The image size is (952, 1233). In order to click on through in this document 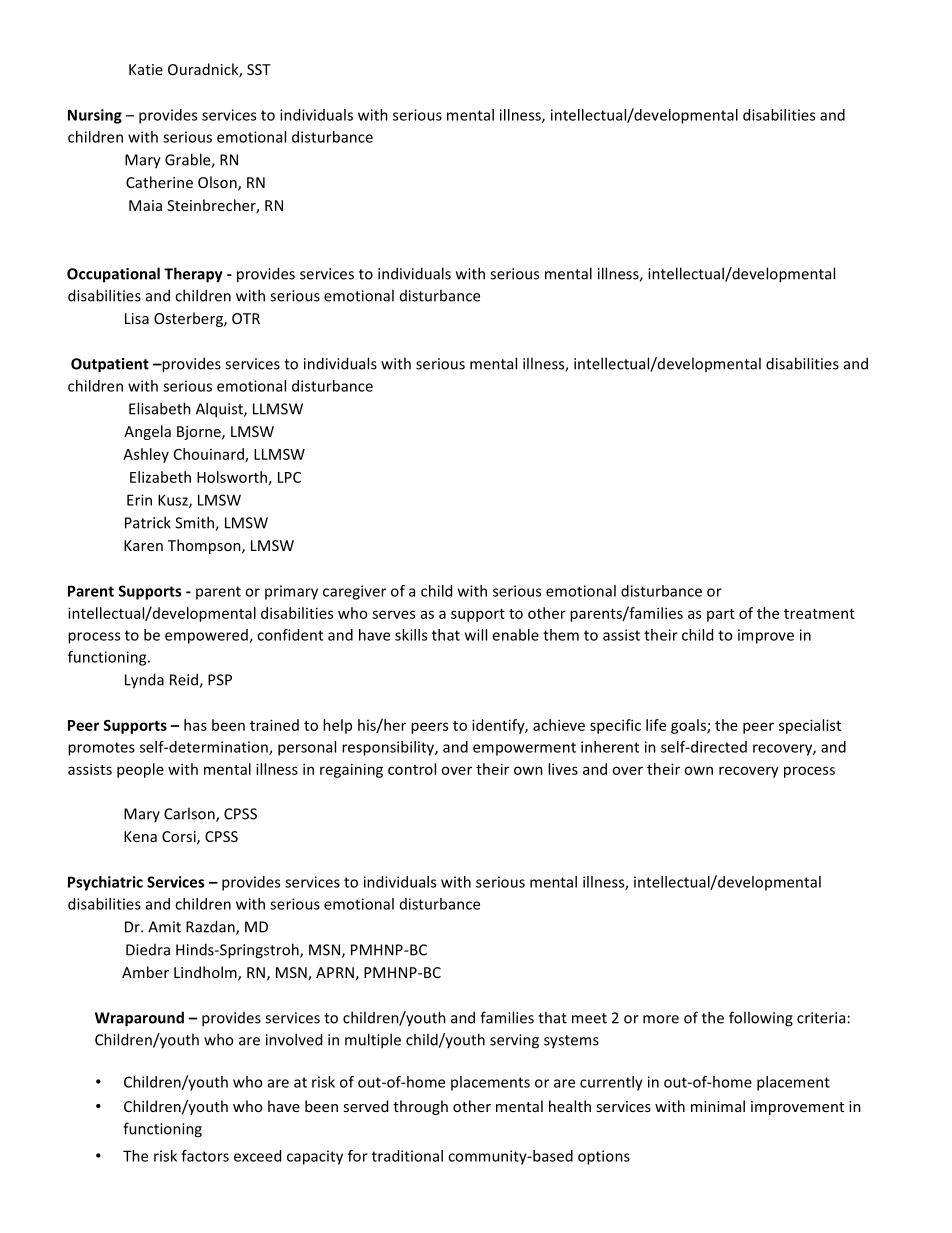, I will do `click(420, 1107)`.
